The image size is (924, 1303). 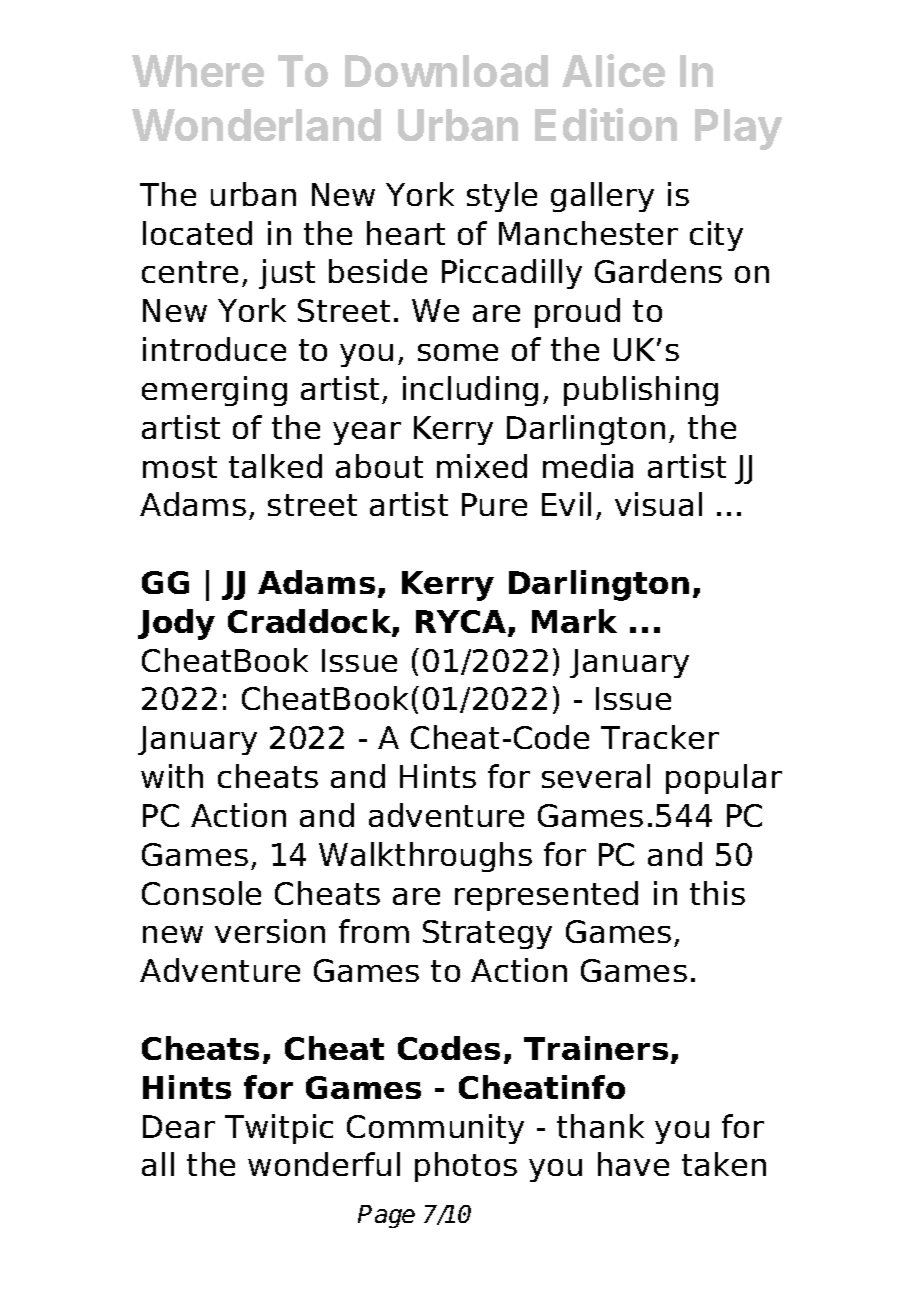 I want to click on Tracker, so click(x=660, y=737).
